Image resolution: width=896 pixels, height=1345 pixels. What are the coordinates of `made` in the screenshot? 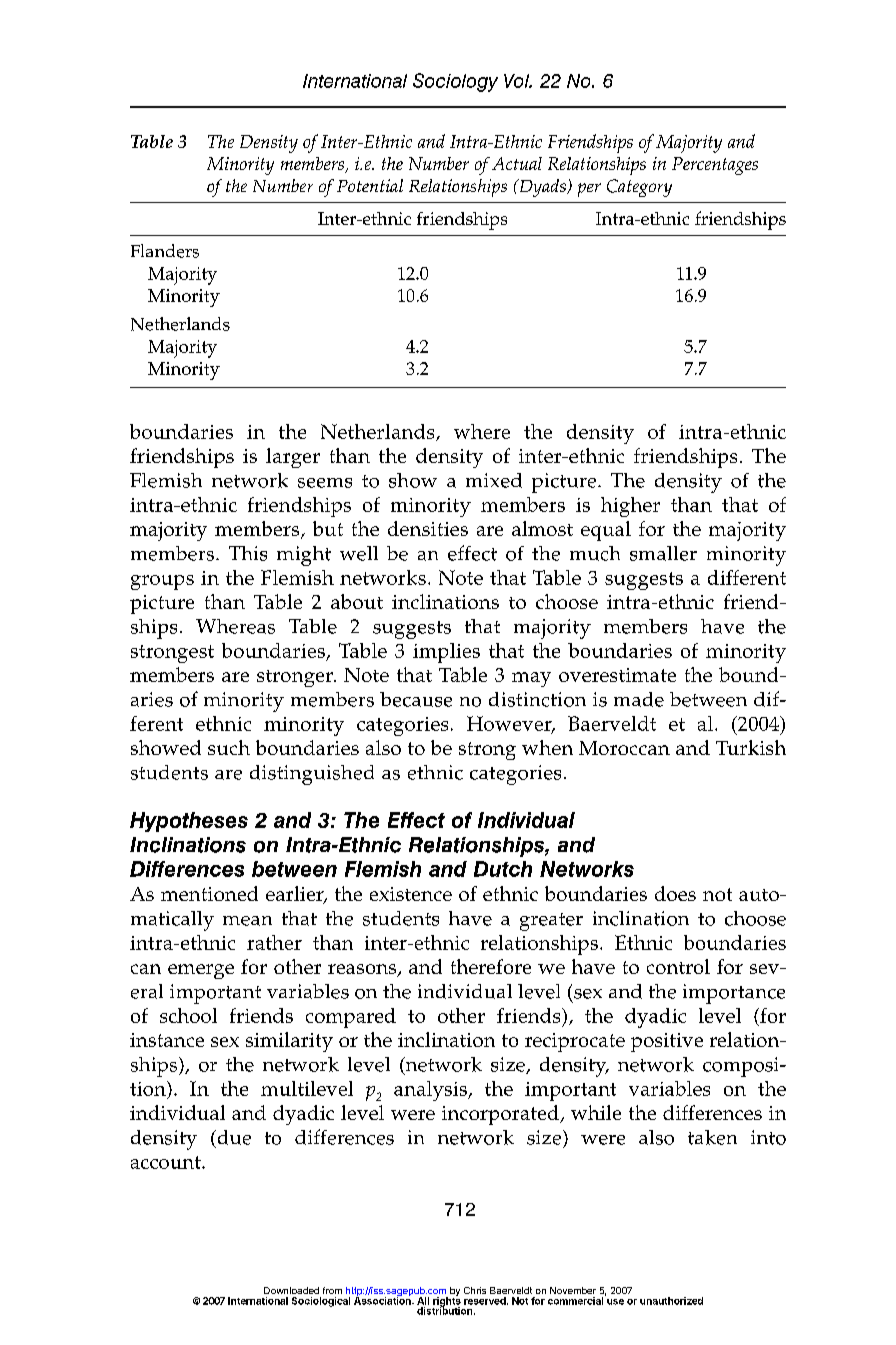 It's located at (639, 699).
